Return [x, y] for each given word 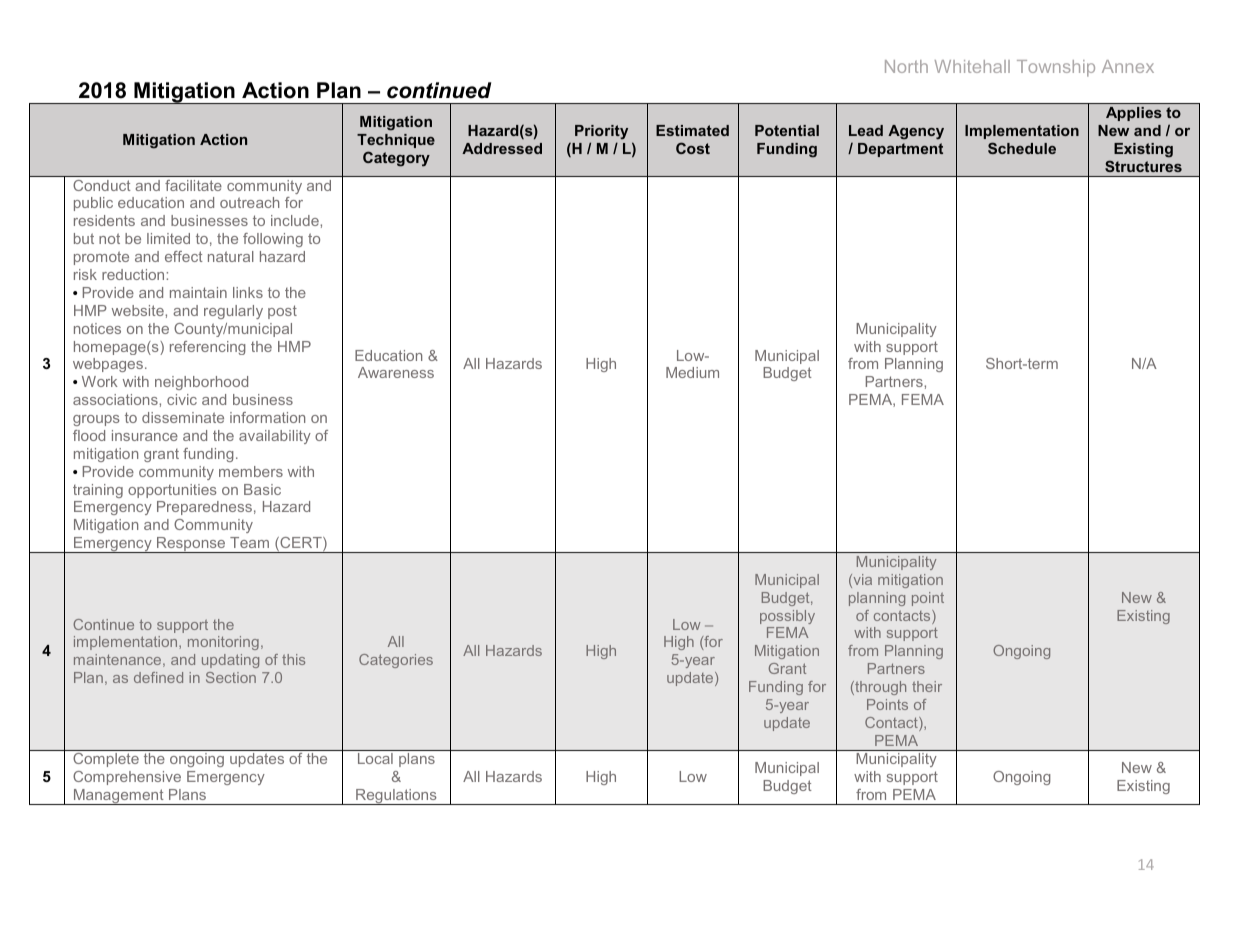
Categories [396, 661]
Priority [601, 132]
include [296, 220]
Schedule [1022, 148]
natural [231, 256]
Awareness [396, 372]
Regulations [396, 797]
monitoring [223, 643]
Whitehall [972, 66]
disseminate [183, 417]
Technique [396, 141]
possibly [787, 617]
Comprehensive [127, 778]
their [927, 686]
